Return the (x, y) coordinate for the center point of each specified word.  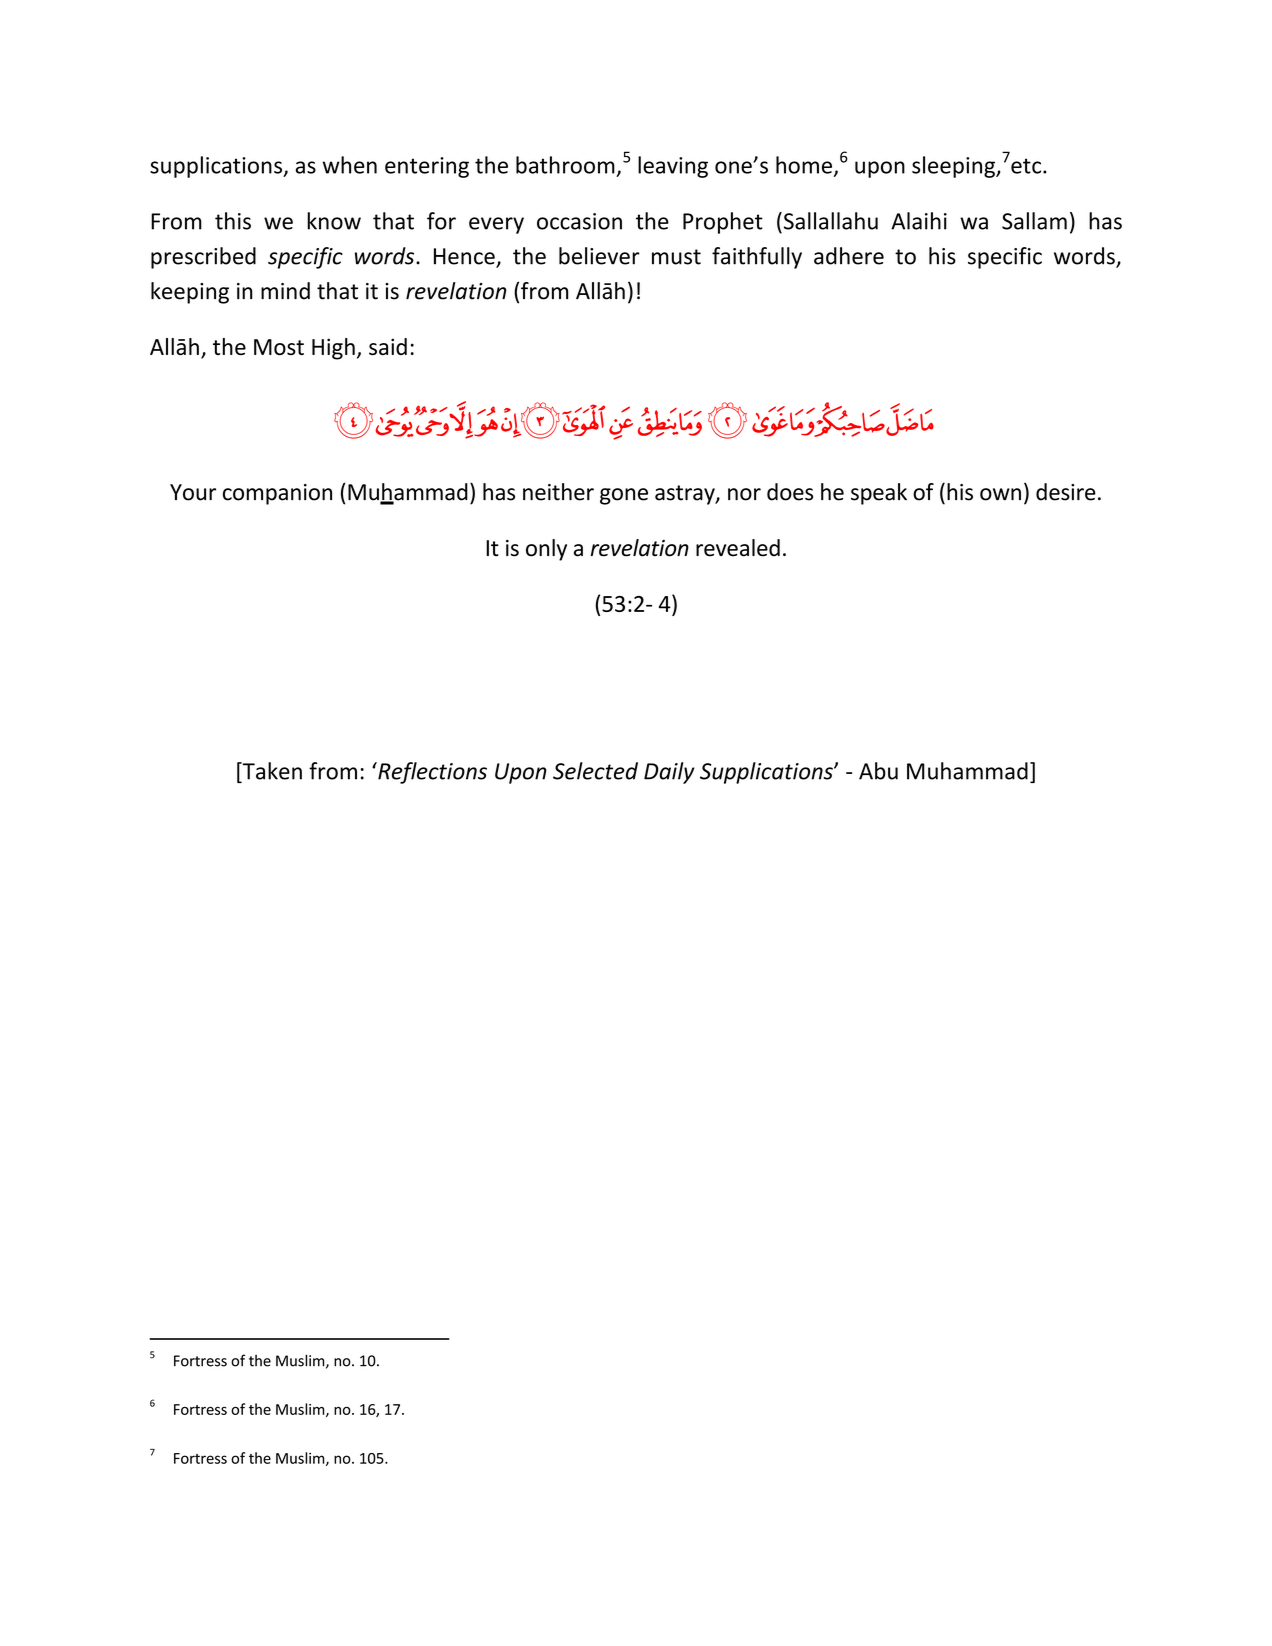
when (350, 165)
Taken (271, 772)
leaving (673, 167)
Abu (878, 771)
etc (1026, 166)
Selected (595, 771)
